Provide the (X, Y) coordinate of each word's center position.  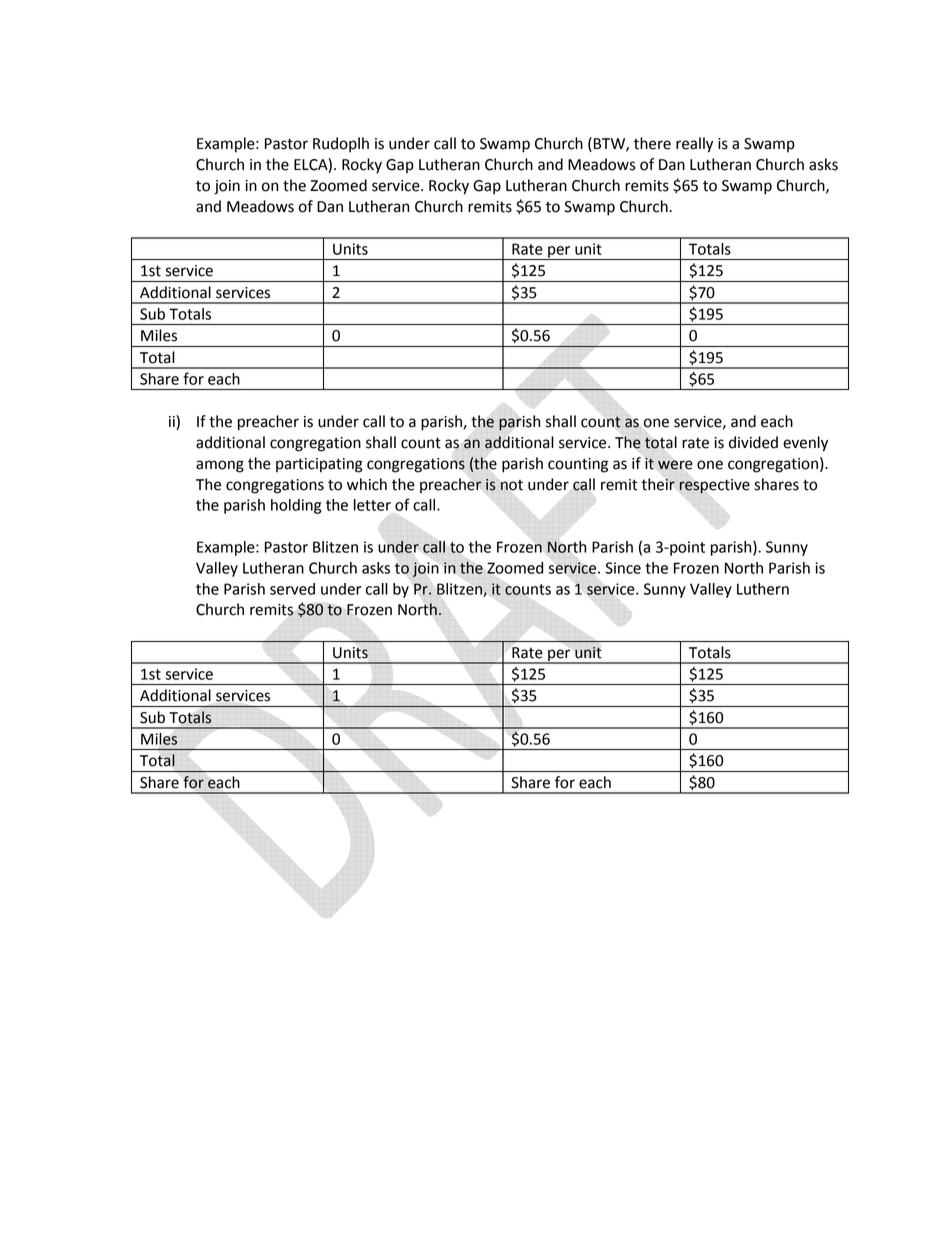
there (652, 143)
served (292, 589)
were (675, 465)
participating (319, 465)
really (694, 145)
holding (296, 506)
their (658, 484)
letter (372, 505)
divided (753, 442)
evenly (805, 444)
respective (714, 486)
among (220, 466)
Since (623, 568)
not (512, 485)
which (367, 484)
